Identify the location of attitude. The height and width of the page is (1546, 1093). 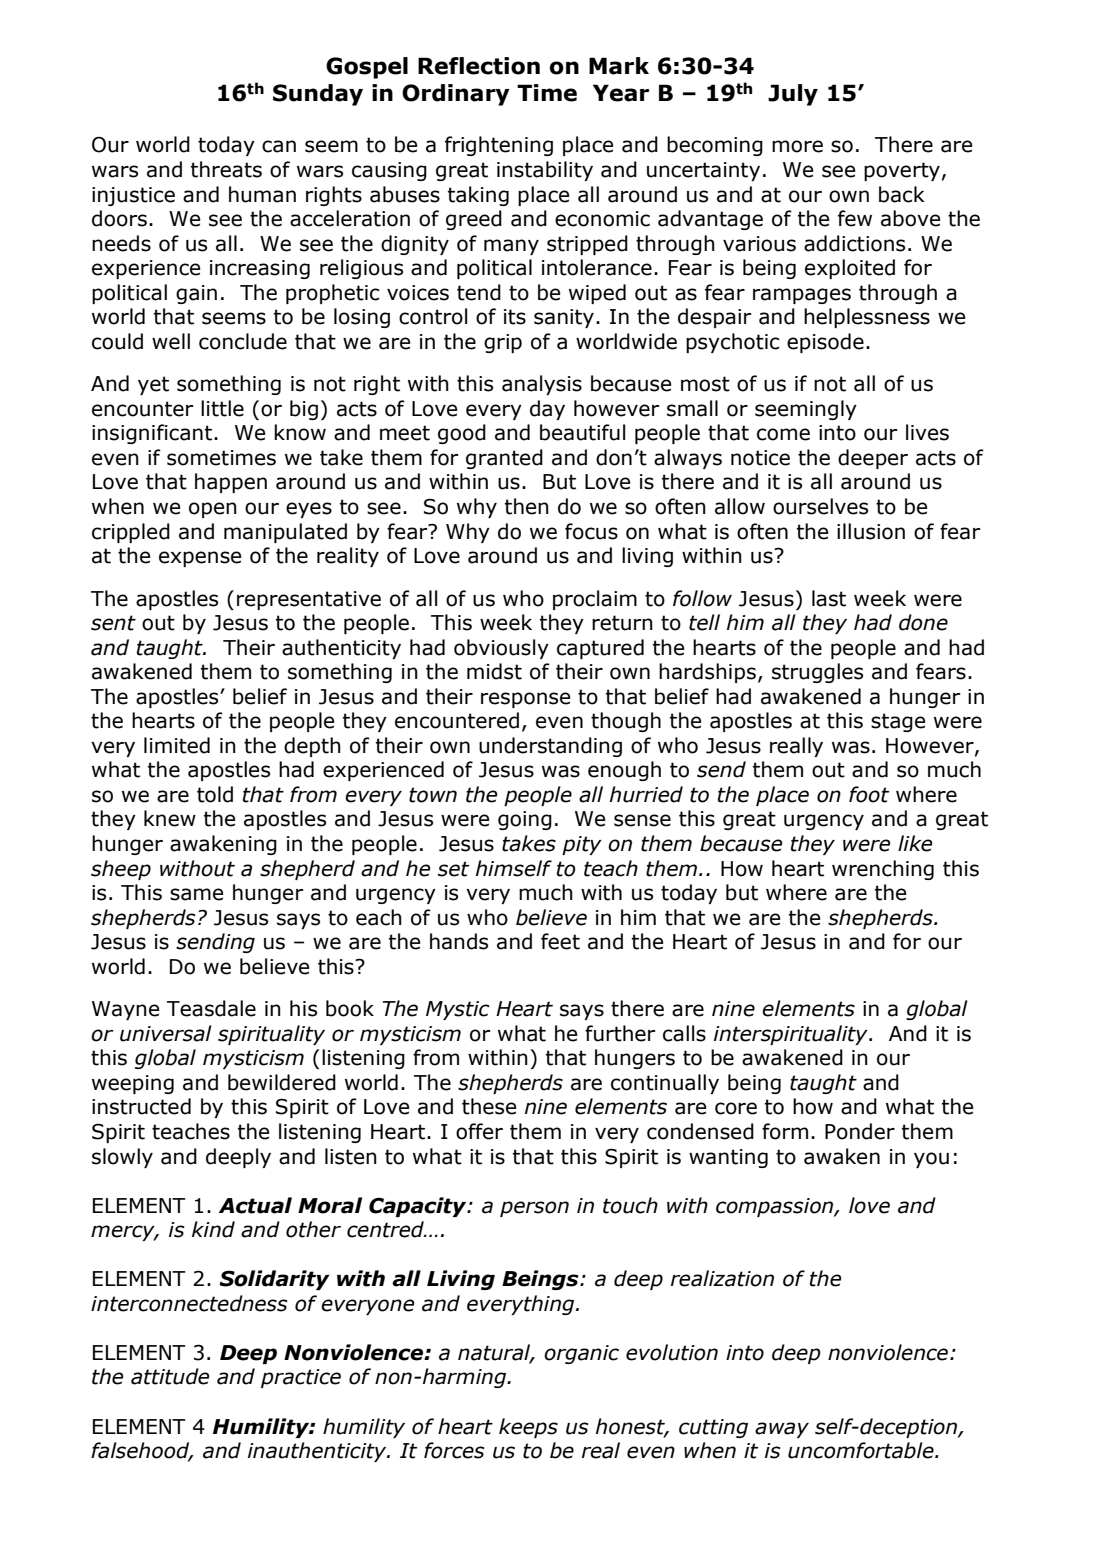
(170, 1376).
